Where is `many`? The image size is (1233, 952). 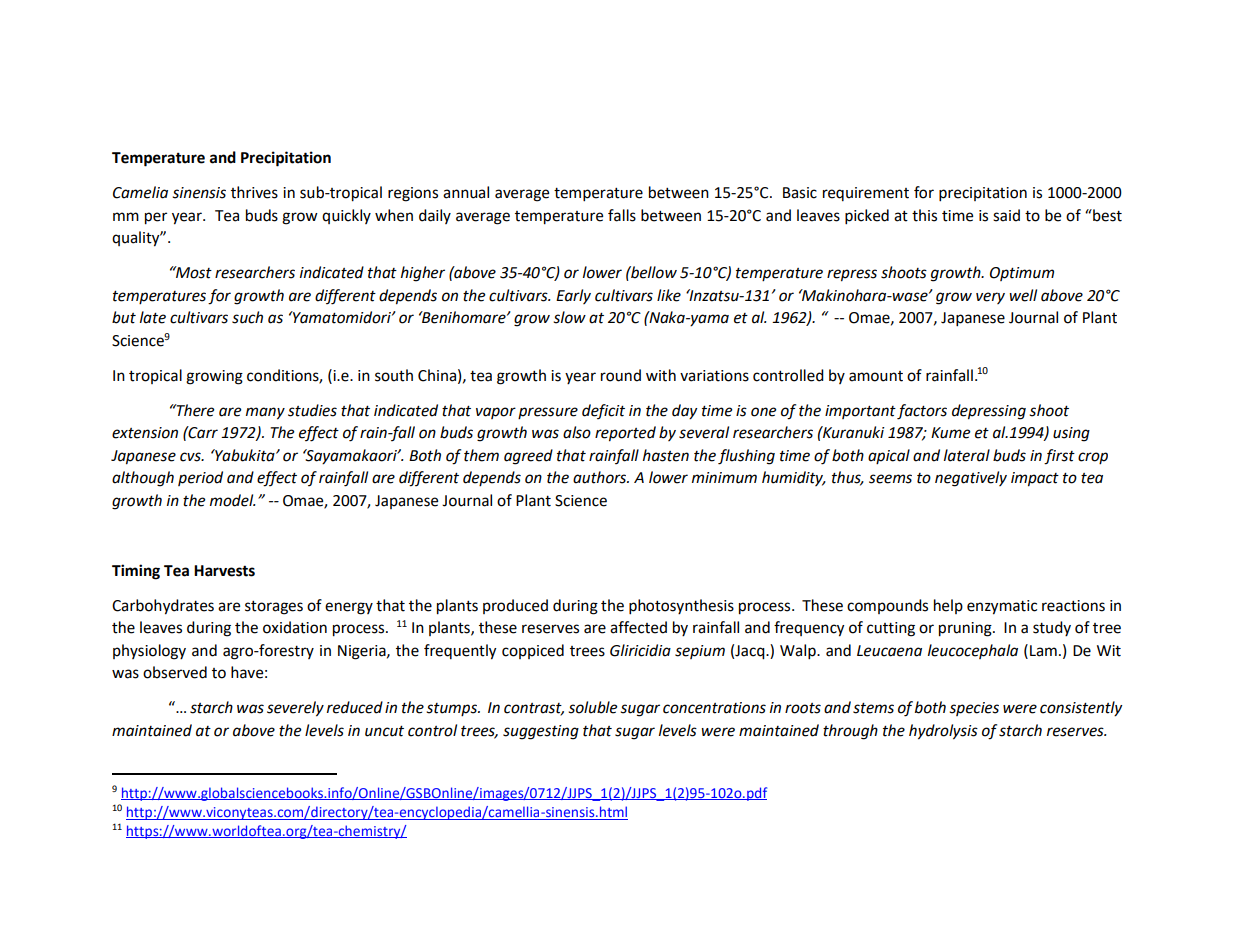
many is located at coordinates (265, 413).
